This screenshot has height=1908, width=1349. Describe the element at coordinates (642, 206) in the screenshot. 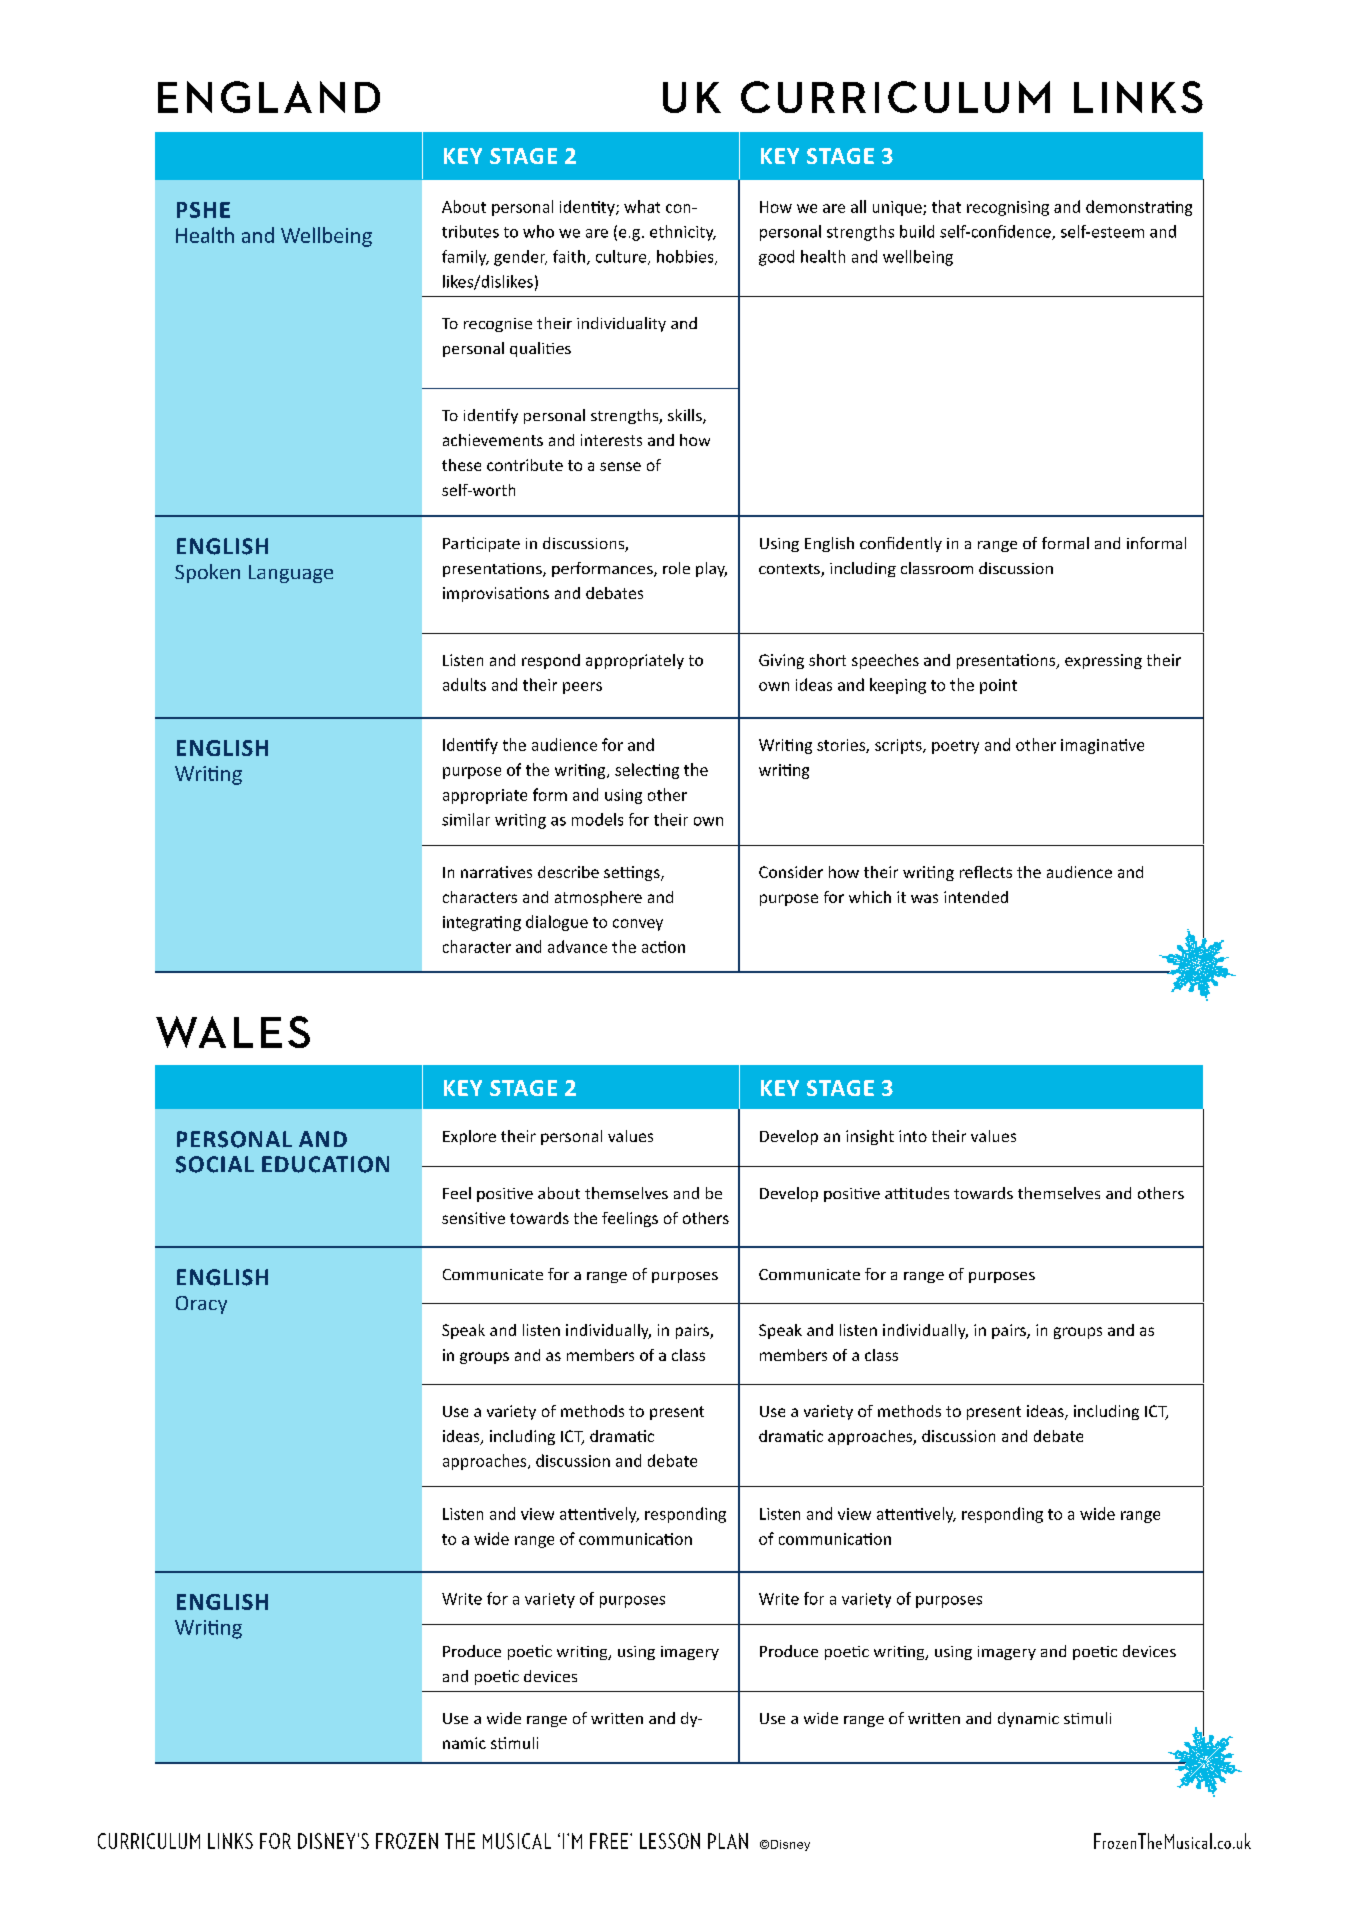

I see `what` at that location.
